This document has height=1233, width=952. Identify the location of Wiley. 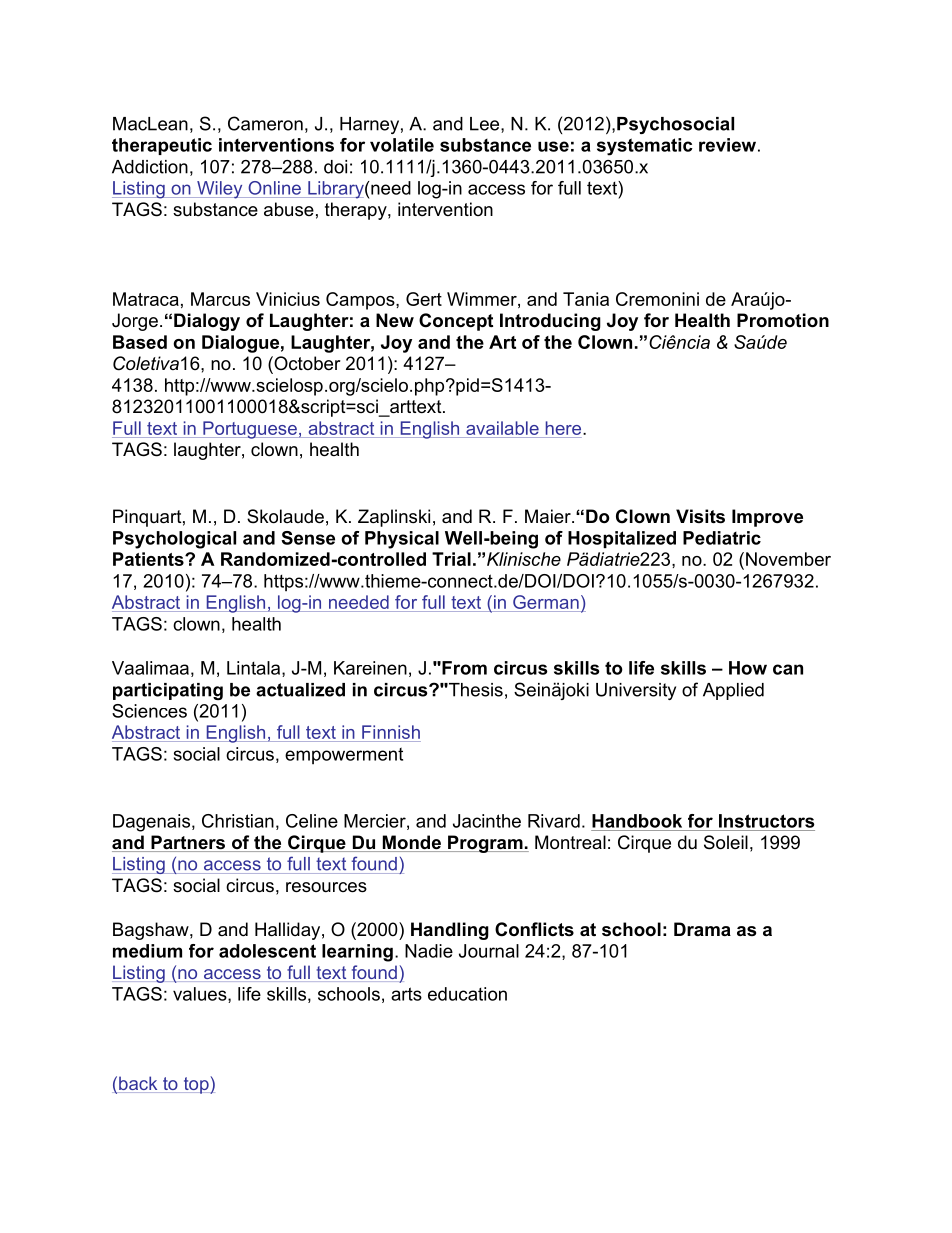
(220, 190).
